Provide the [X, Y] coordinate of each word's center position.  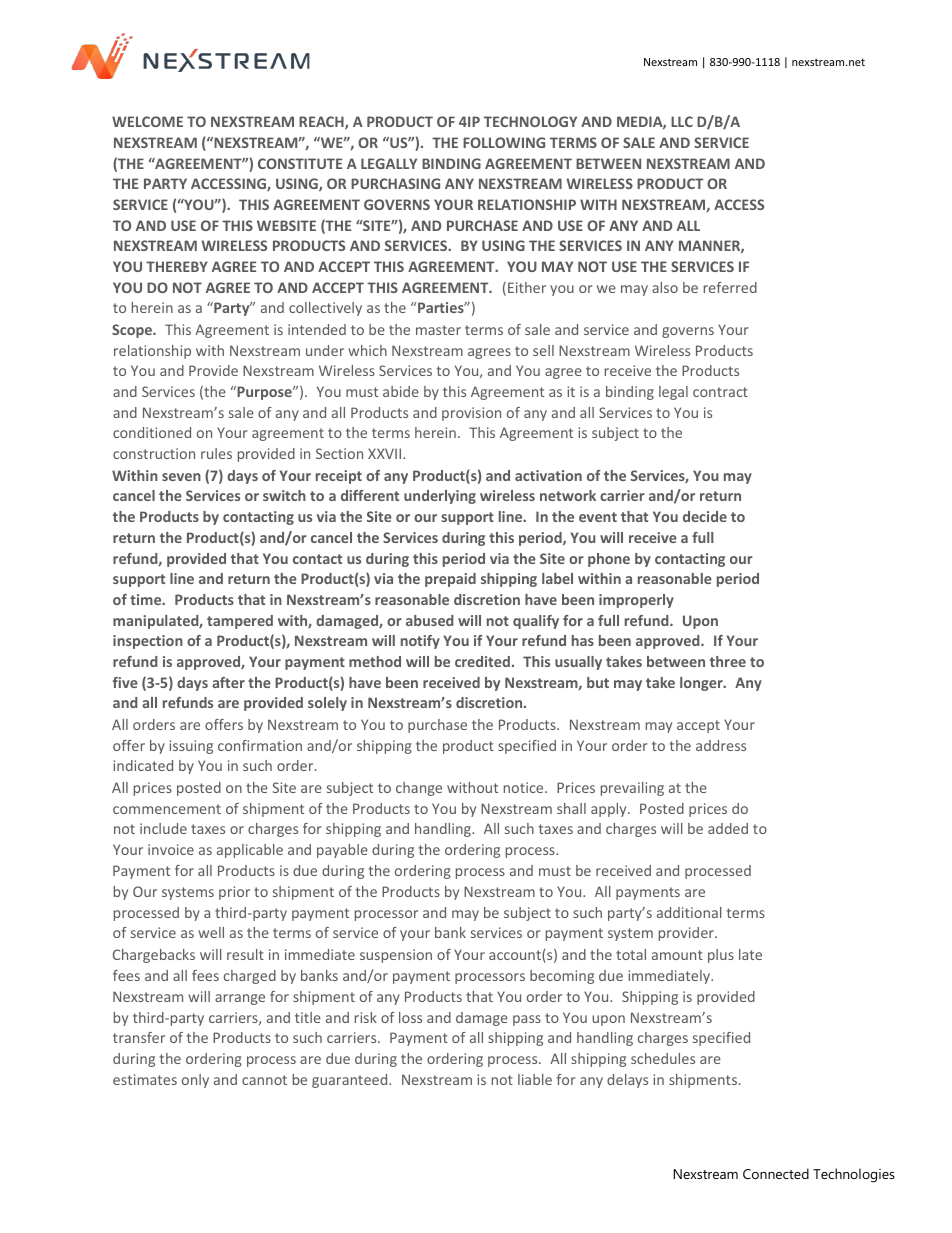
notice [525, 787]
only [195, 1081]
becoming [562, 977]
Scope [133, 331]
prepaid [450, 580]
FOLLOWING [504, 142]
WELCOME [147, 121]
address [721, 745]
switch [284, 495]
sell [543, 350]
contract [720, 392]
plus [721, 956]
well [211, 932]
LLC [682, 121]
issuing [191, 747]
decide [705, 516]
